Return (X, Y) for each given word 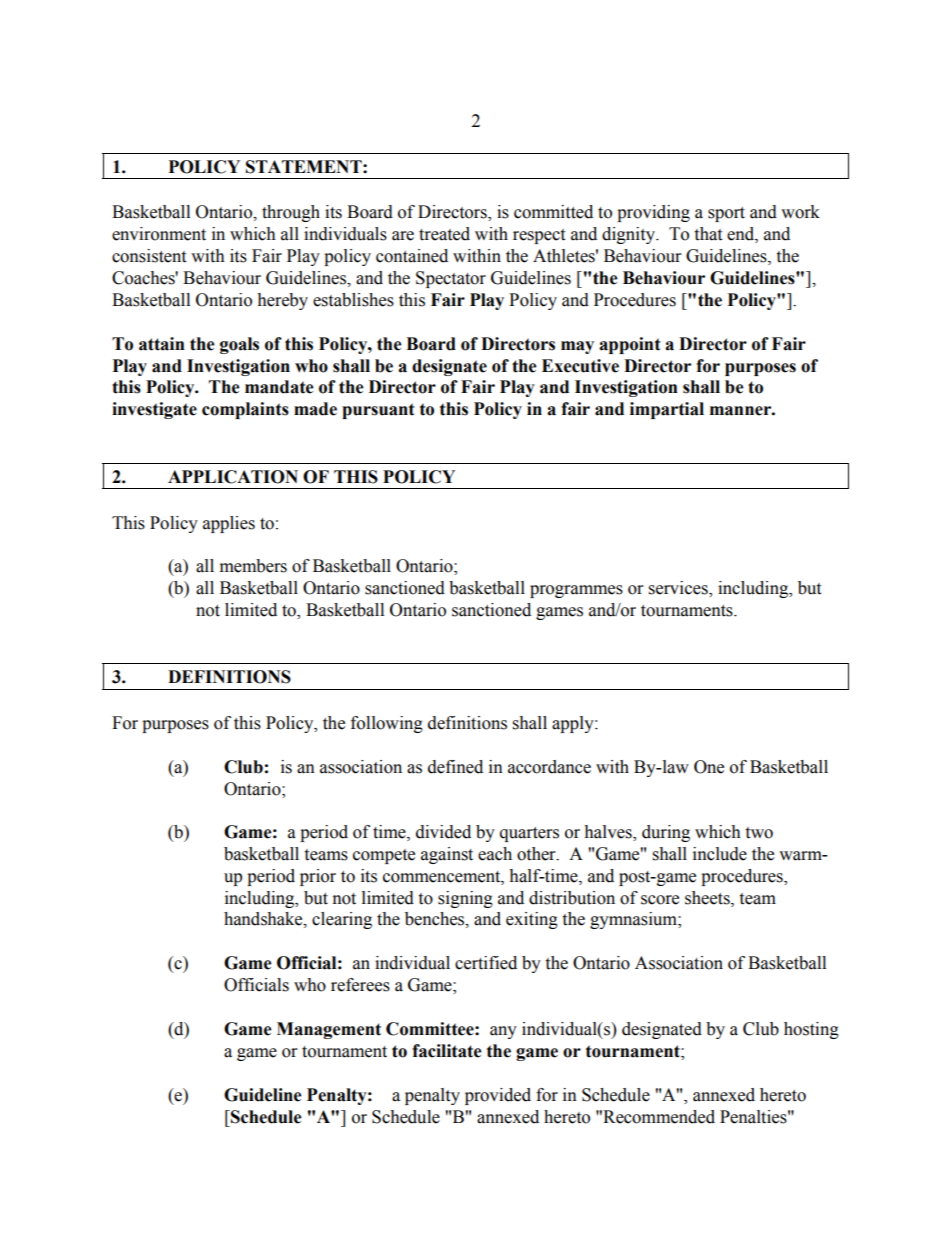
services (679, 589)
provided (498, 1096)
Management (329, 1030)
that (708, 234)
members (253, 566)
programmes (576, 591)
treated (444, 234)
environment (159, 234)
